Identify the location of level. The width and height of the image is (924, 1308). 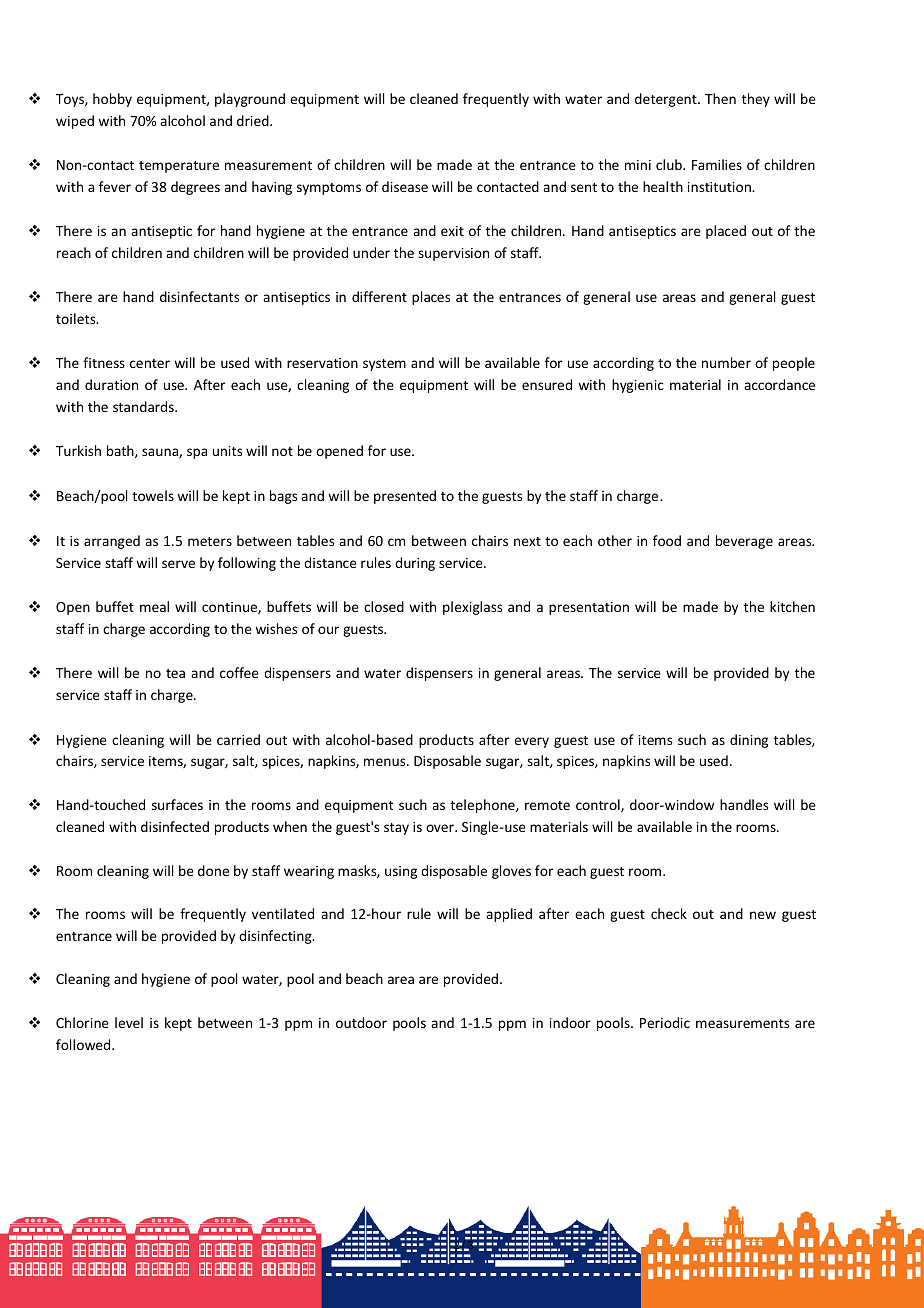
(129, 1022).
